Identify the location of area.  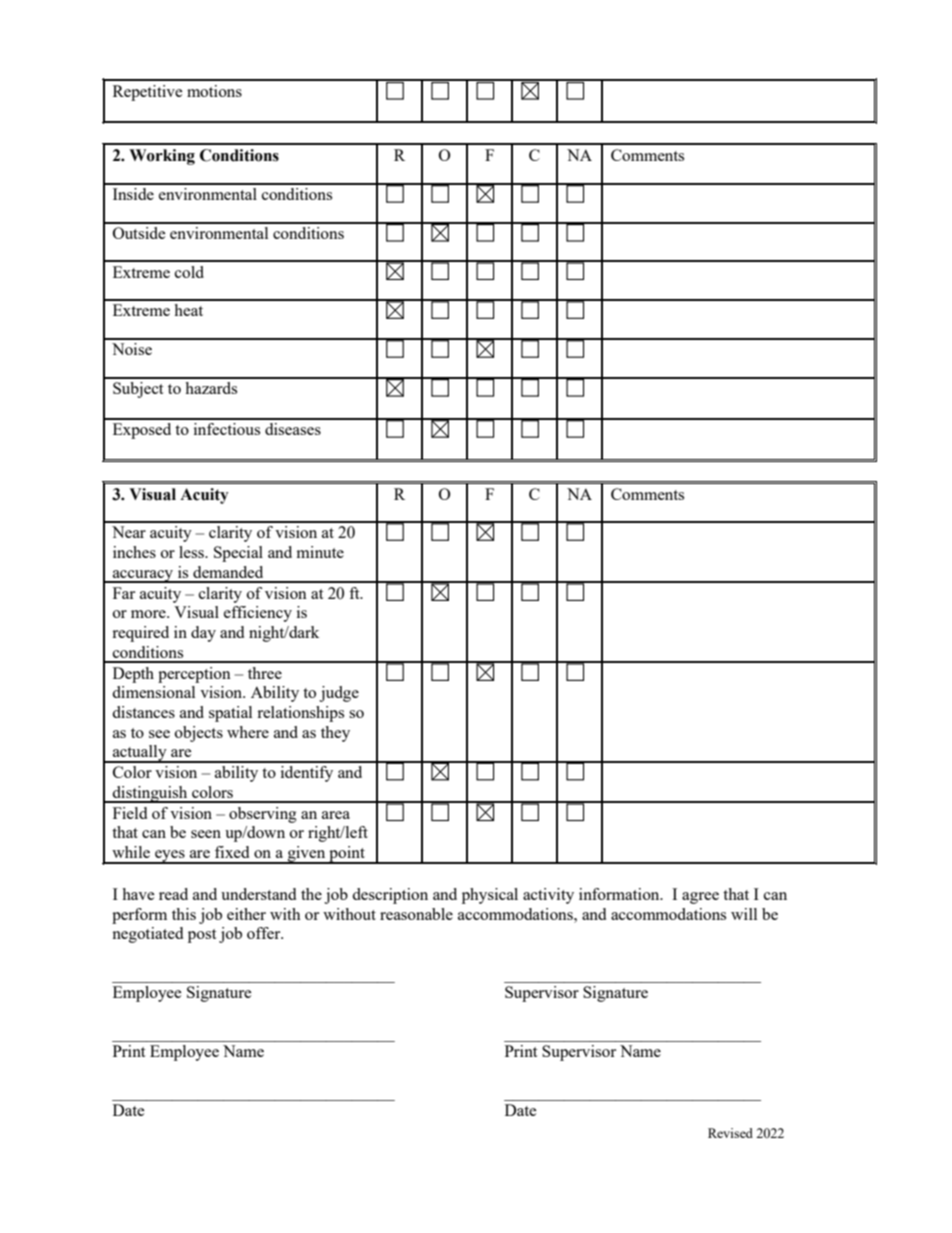
(336, 815).
